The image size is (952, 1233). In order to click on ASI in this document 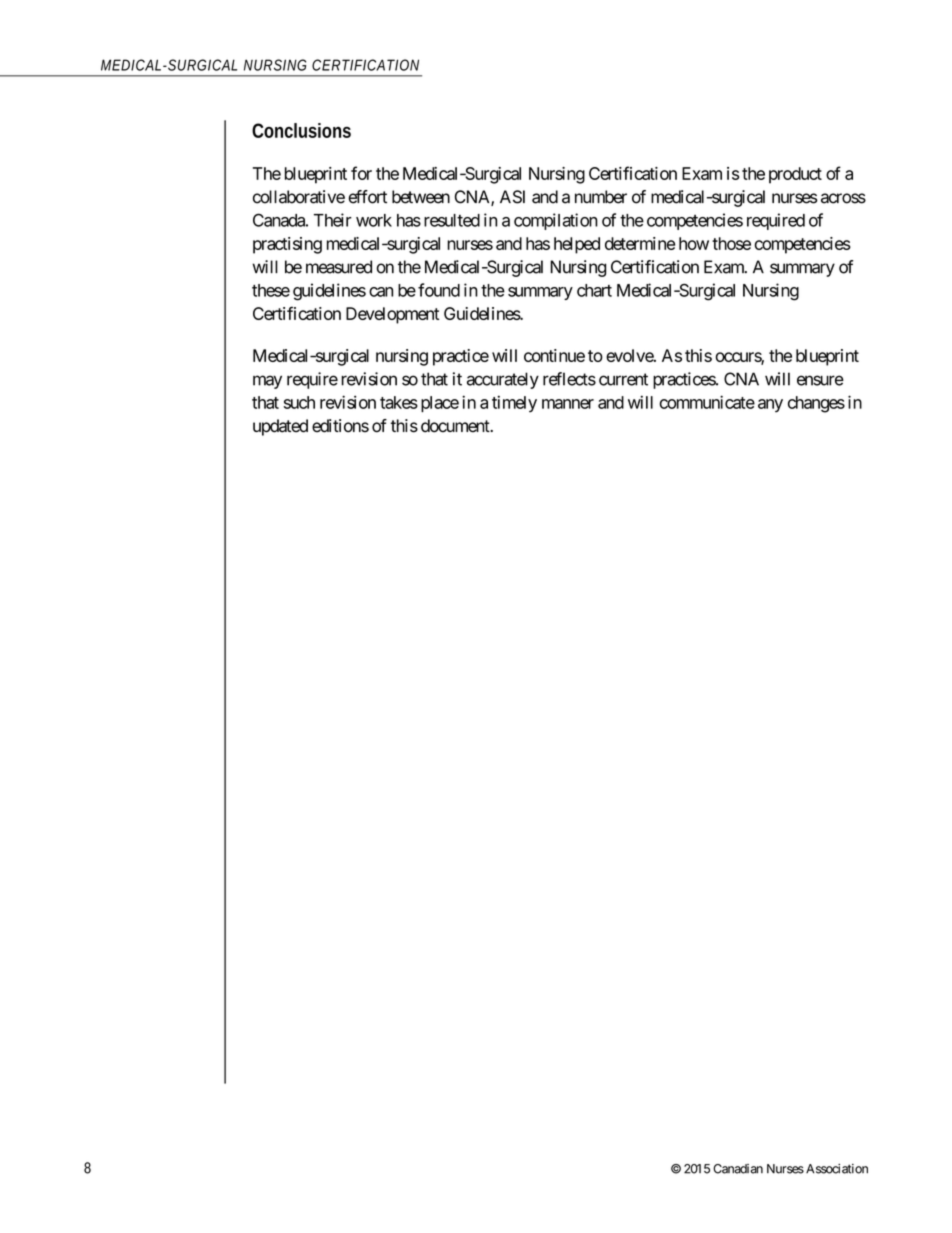, I will do `click(512, 197)`.
